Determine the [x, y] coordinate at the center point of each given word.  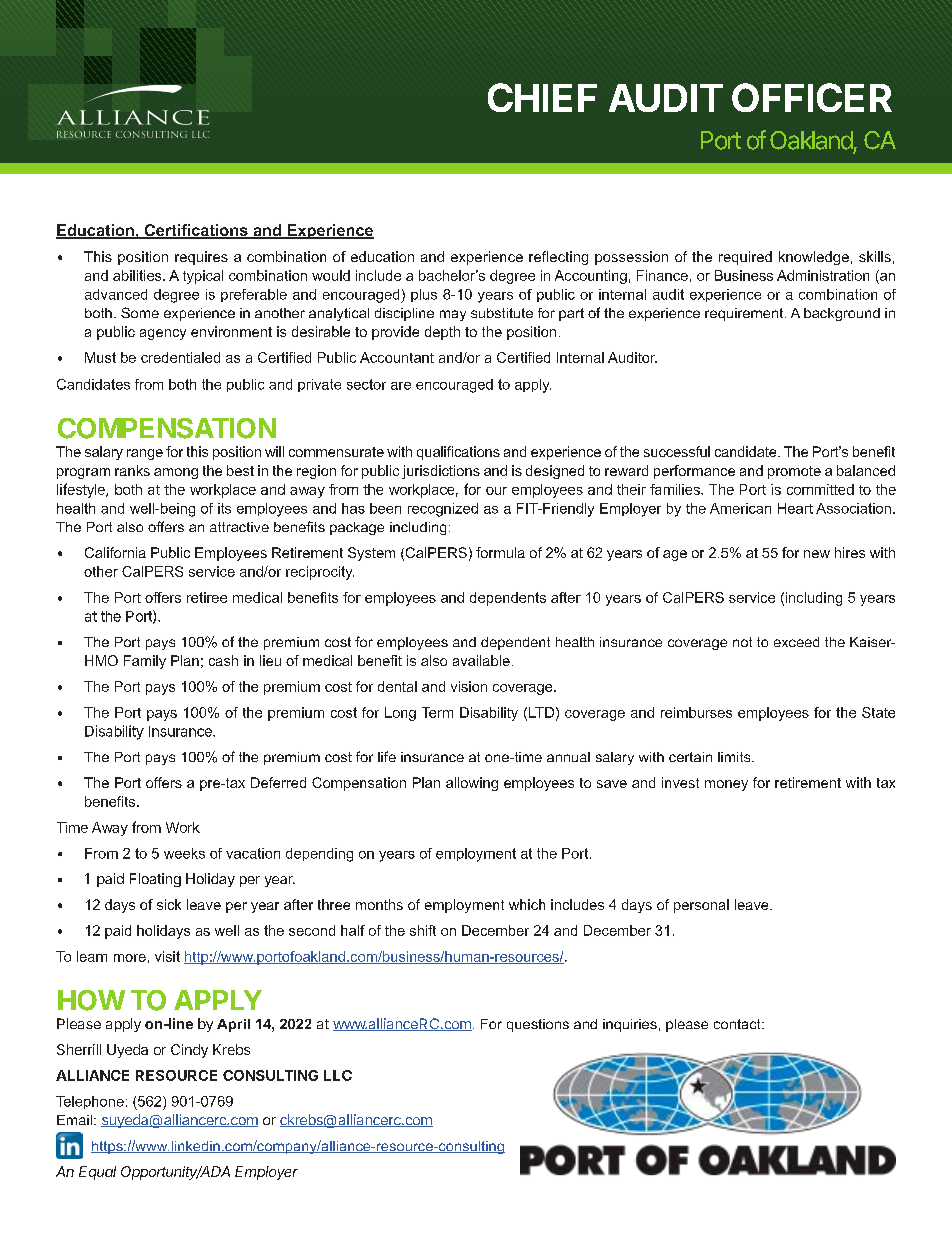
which [527, 904]
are [401, 386]
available [481, 660]
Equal [97, 1173]
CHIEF [542, 97]
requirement [745, 314]
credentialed [180, 357]
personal [701, 906]
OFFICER [812, 97]
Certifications [196, 231]
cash [223, 660]
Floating [155, 880]
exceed [796, 642]
